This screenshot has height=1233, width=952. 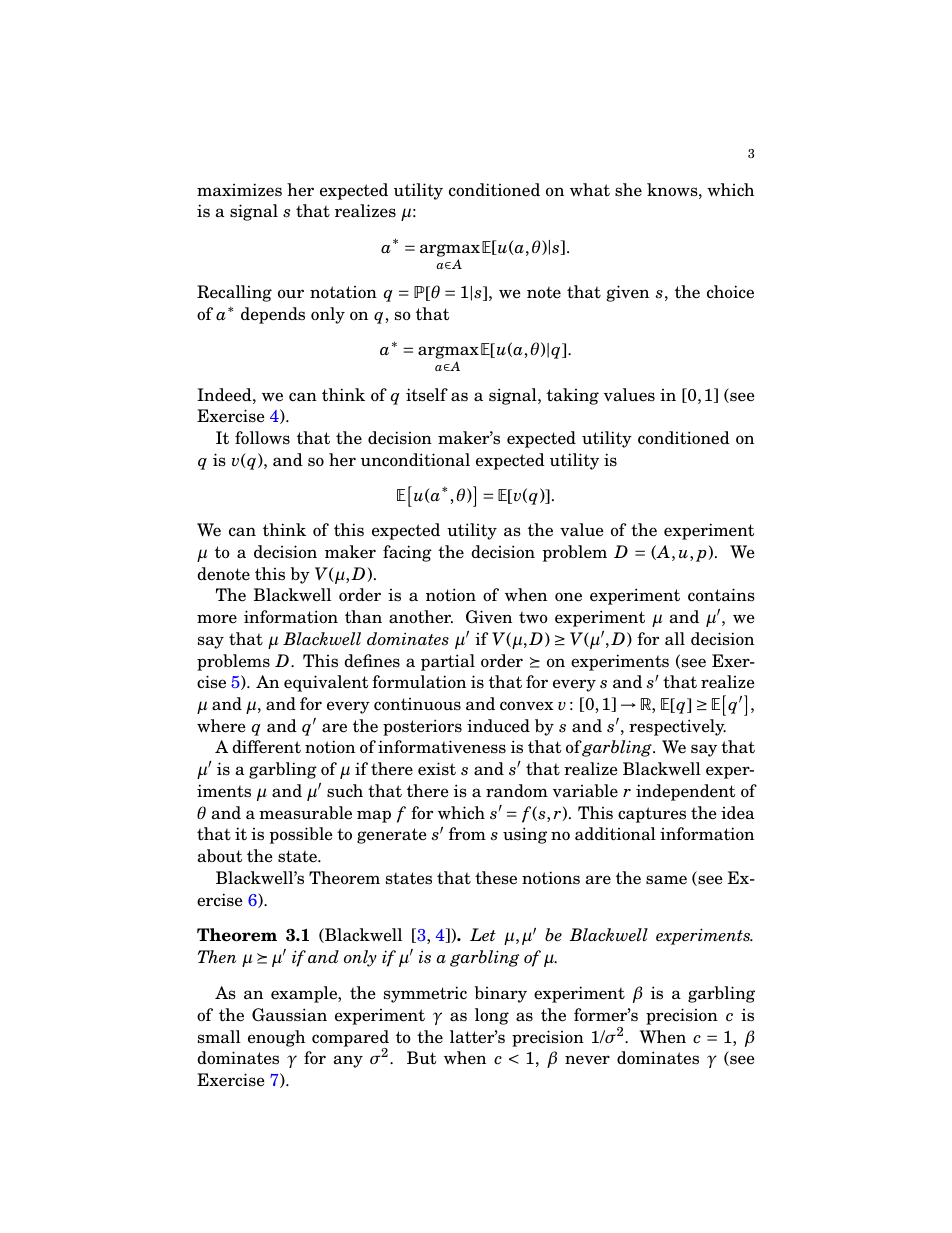 What do you see at coordinates (628, 190) in the screenshot?
I see `she` at bounding box center [628, 190].
